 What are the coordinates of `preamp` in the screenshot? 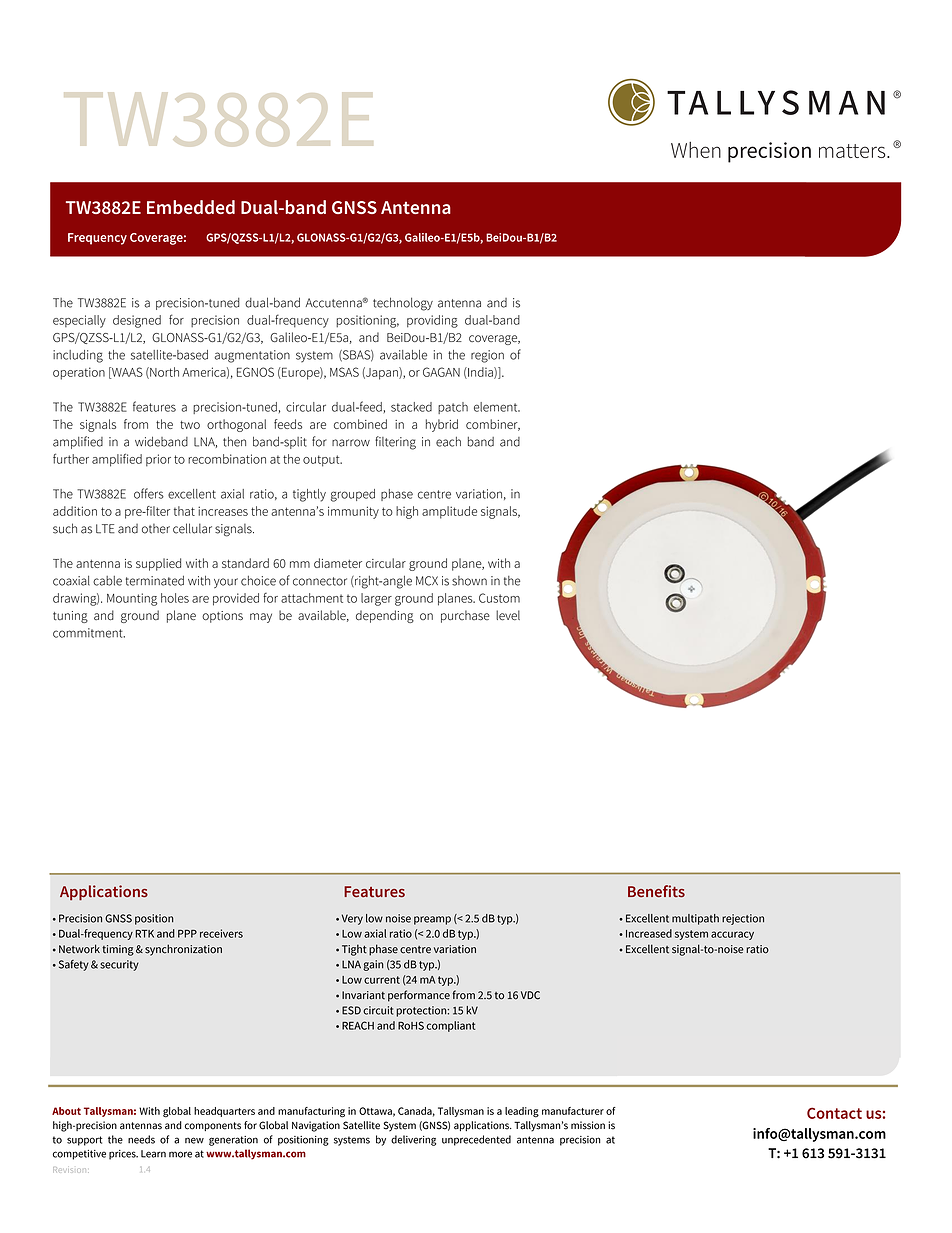 It's located at (432, 920).
